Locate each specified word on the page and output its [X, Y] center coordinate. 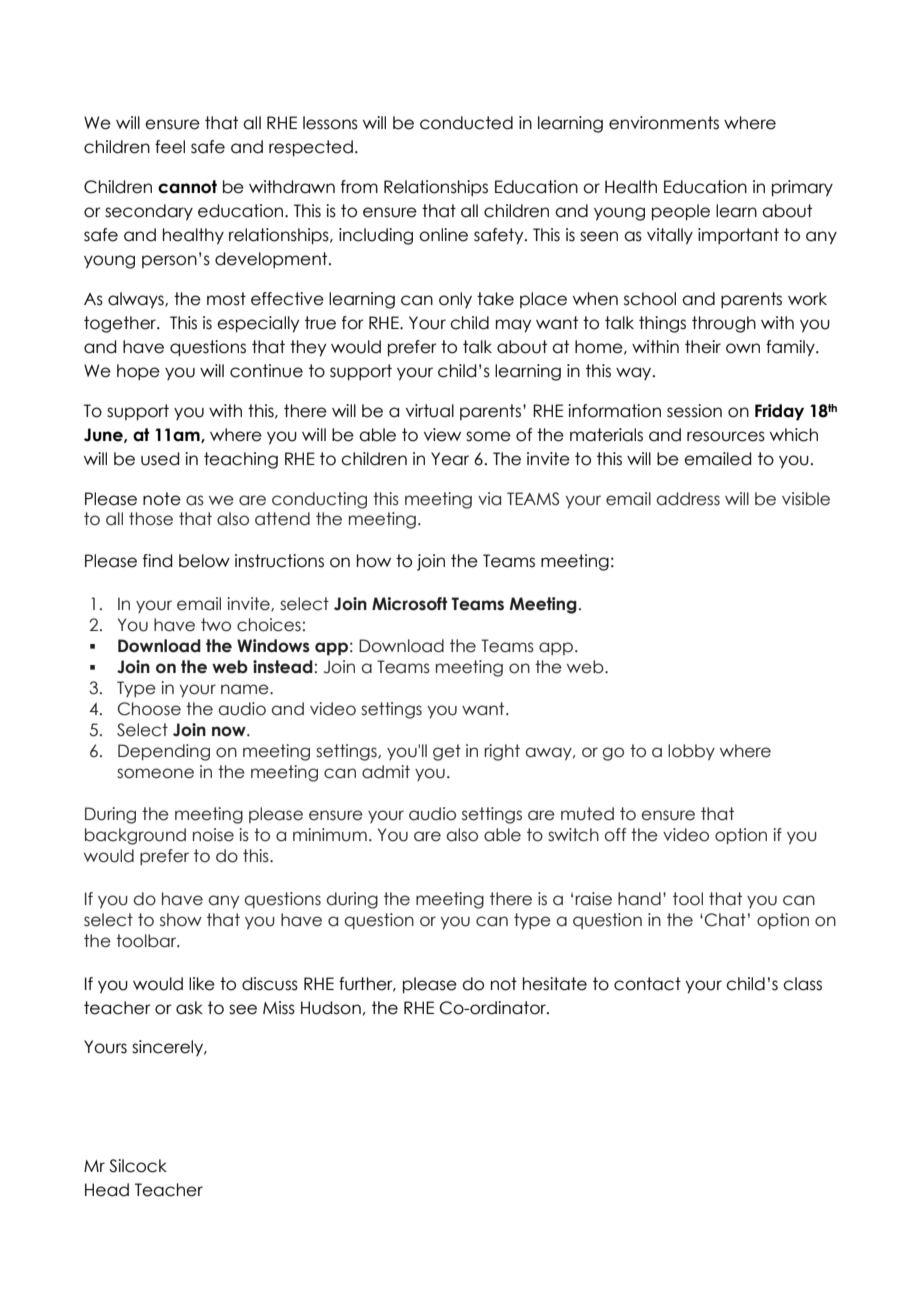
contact [647, 984]
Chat [725, 920]
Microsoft [409, 604]
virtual [430, 411]
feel [170, 147]
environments [664, 123]
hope [138, 372]
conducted [466, 123]
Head [107, 1190]
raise [593, 899]
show [181, 920]
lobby [691, 752]
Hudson [331, 1008]
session [694, 411]
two [216, 625]
